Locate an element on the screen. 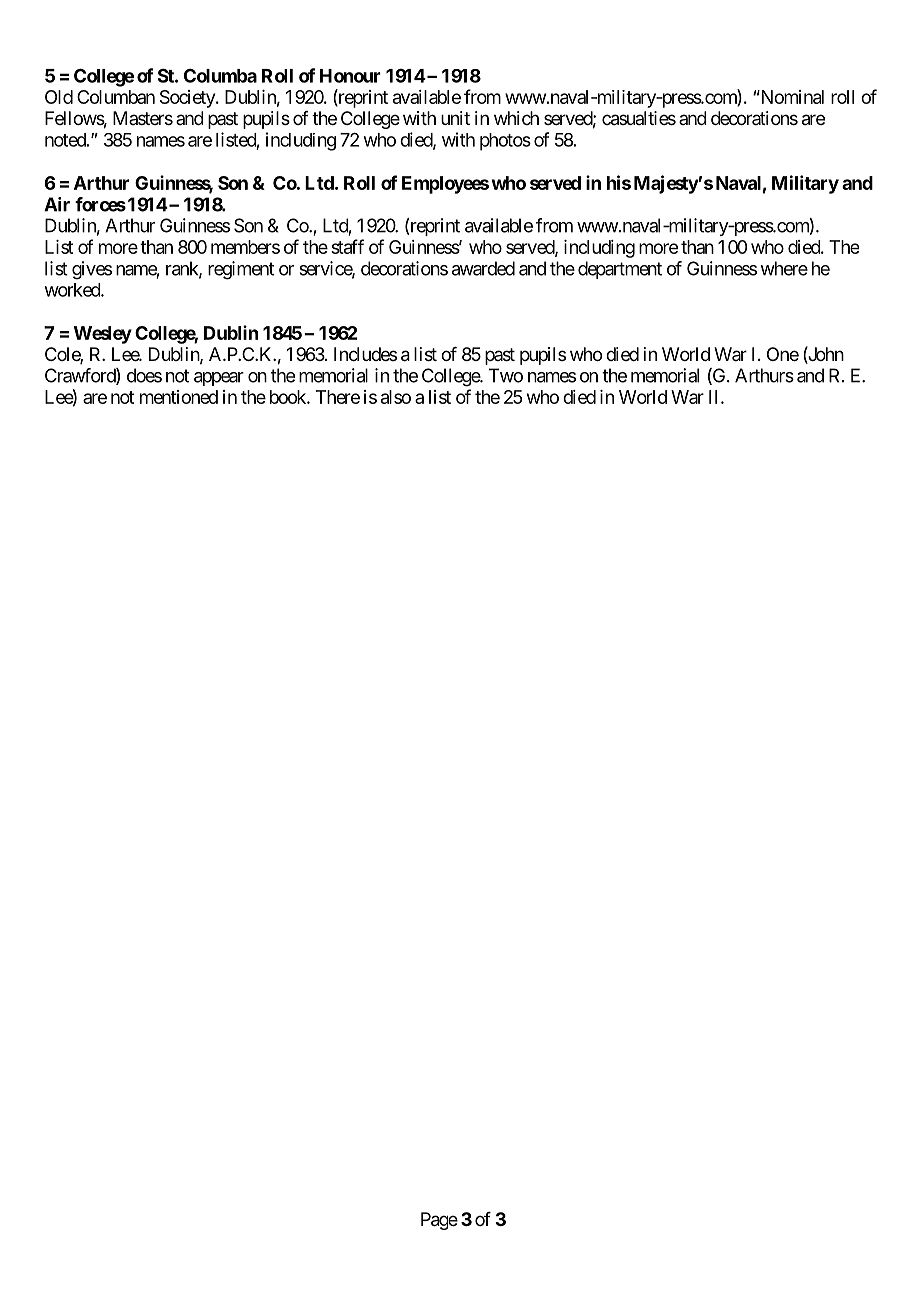  also is located at coordinates (396, 397).
